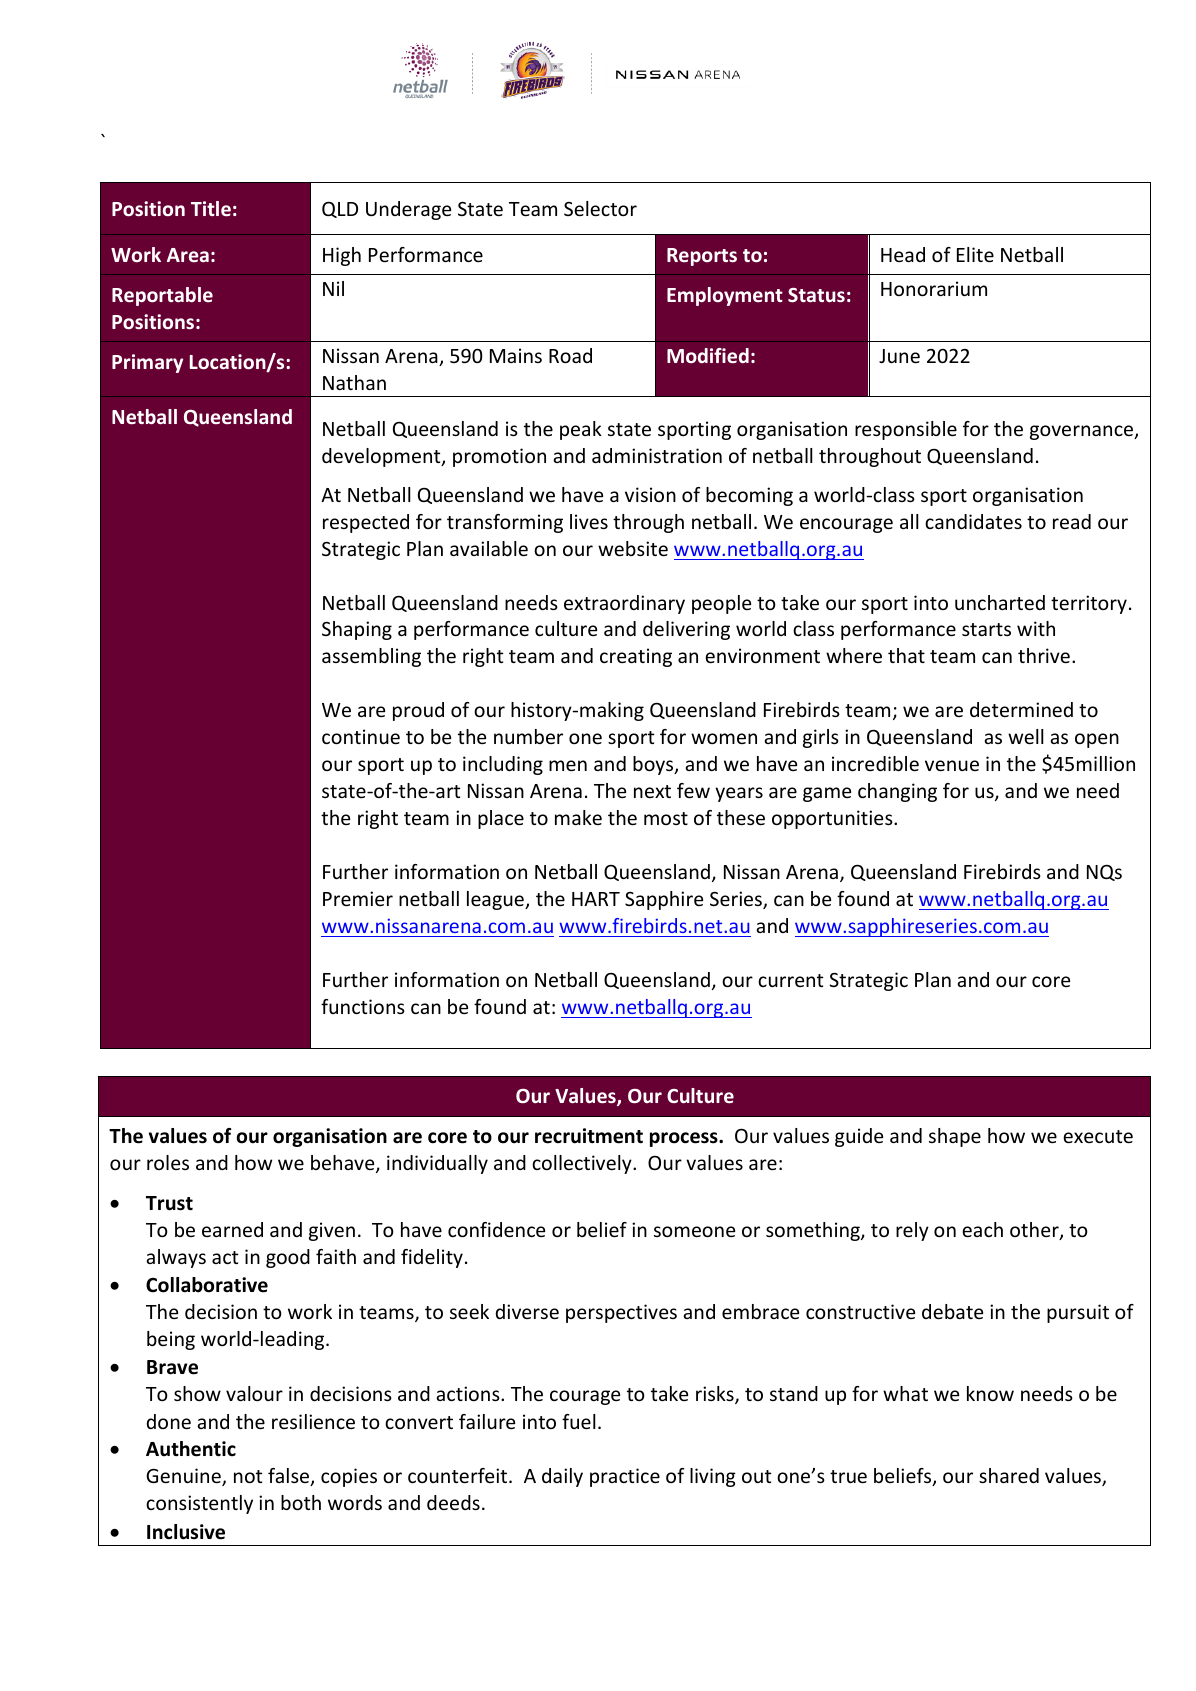 The width and height of the screenshot is (1196, 1691). I want to click on Premier, so click(358, 898).
